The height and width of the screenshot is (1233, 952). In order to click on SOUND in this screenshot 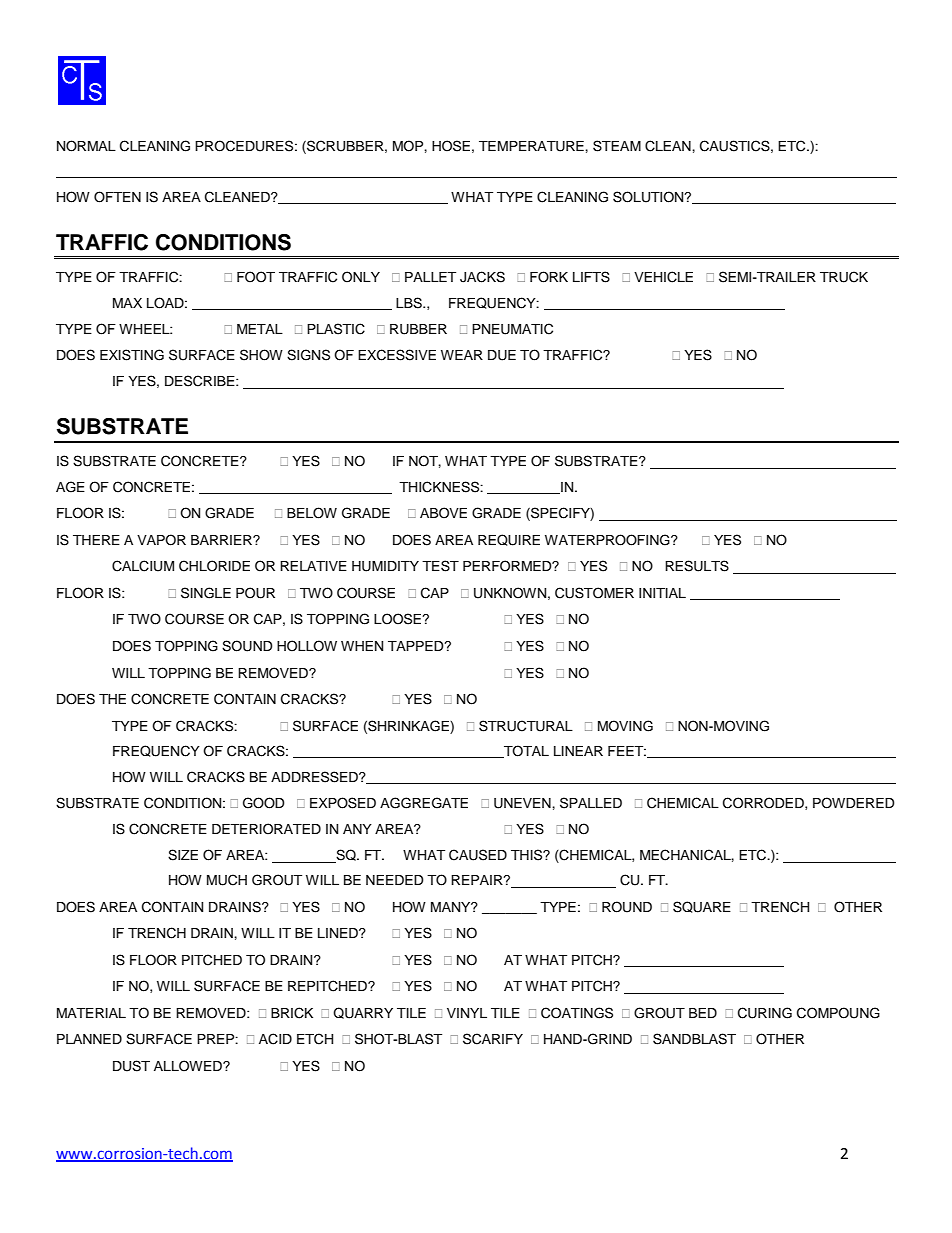, I will do `click(247, 646)`.
